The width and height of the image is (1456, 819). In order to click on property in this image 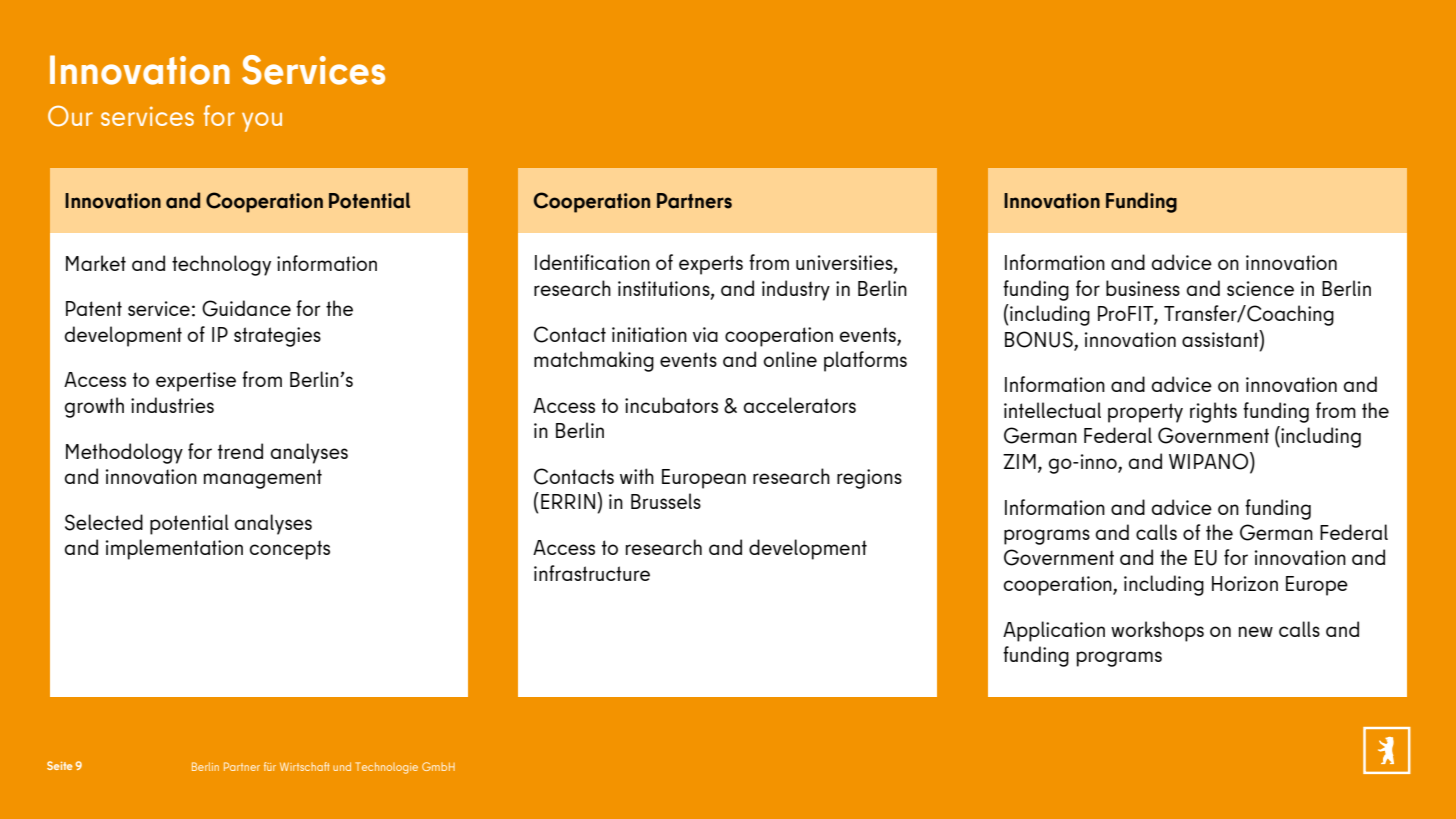, I will do `click(1145, 413)`.
